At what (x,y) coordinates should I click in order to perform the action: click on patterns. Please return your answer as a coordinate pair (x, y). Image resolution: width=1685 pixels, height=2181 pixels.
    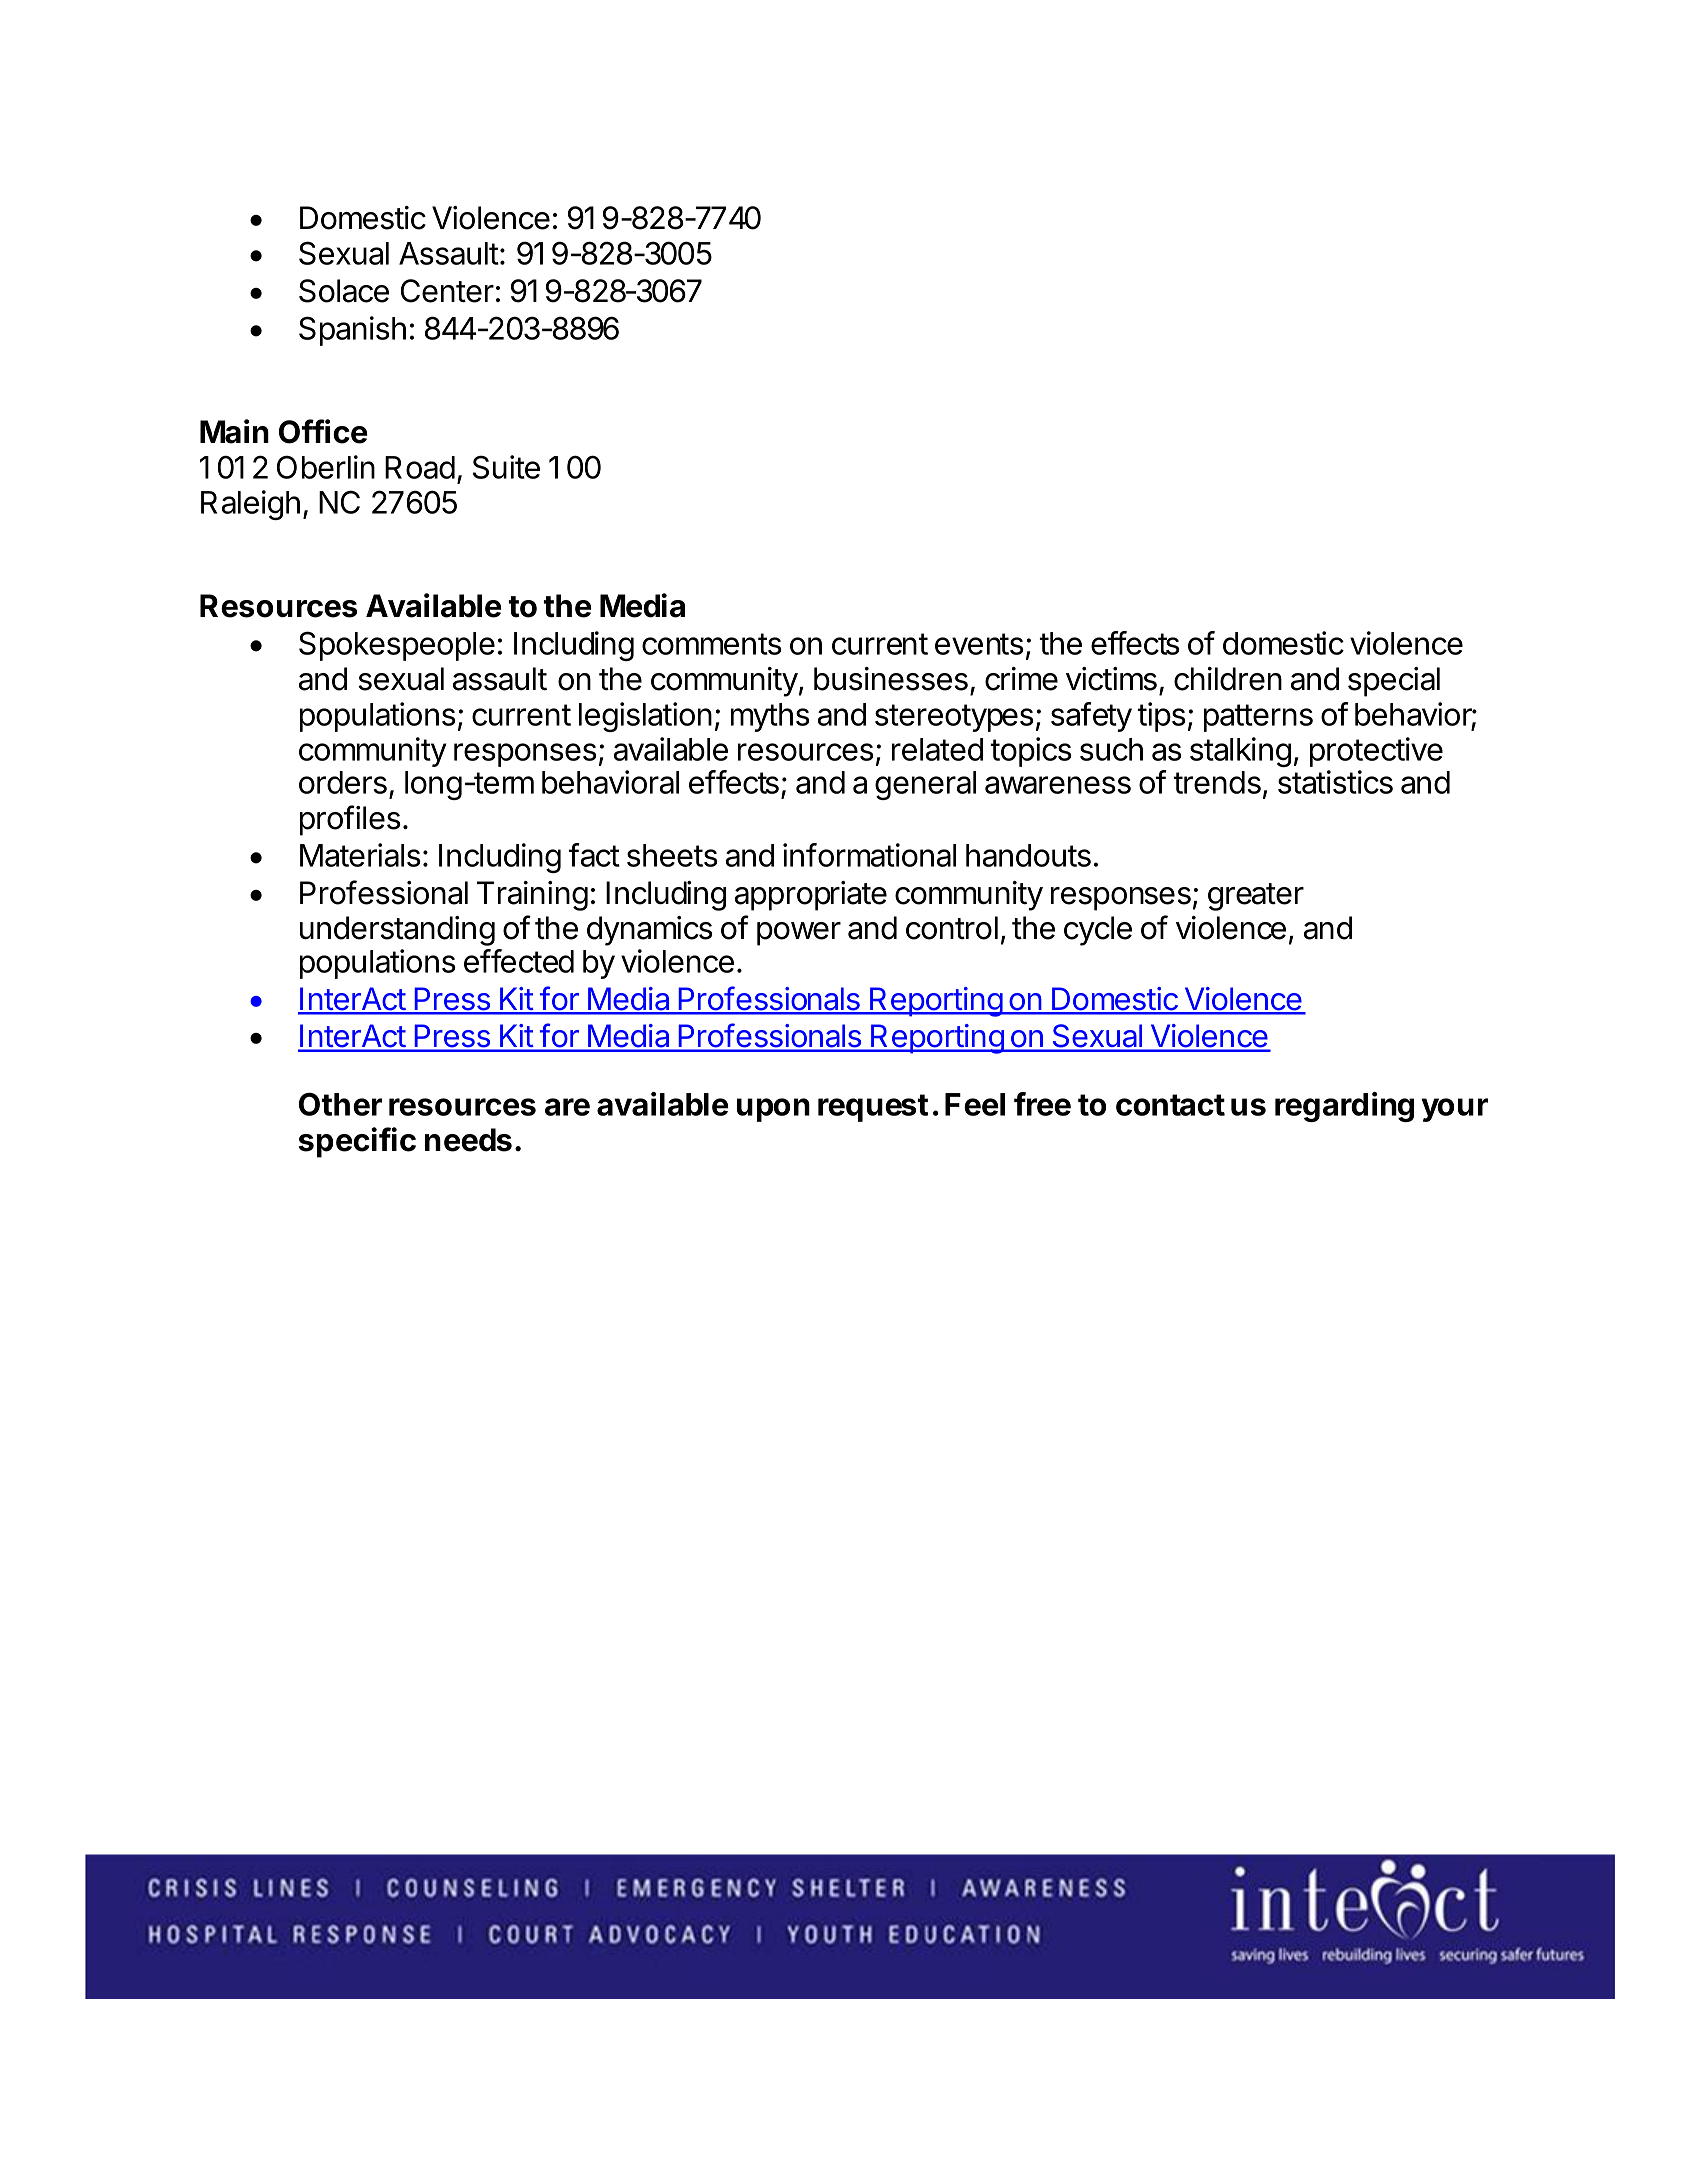
    Looking at the image, I should click on (1258, 718).
